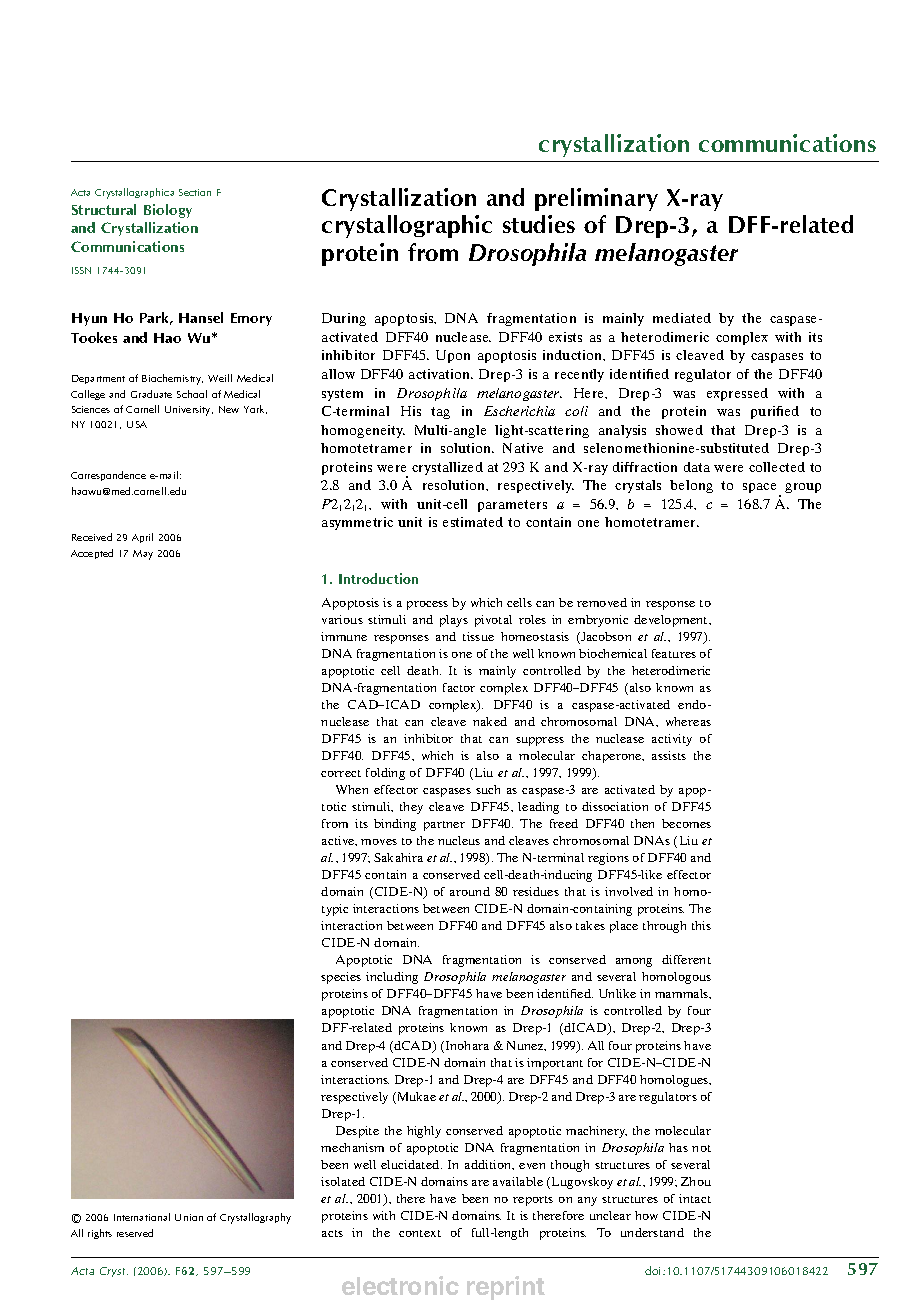  What do you see at coordinates (672, 740) in the image?
I see `activity` at bounding box center [672, 740].
